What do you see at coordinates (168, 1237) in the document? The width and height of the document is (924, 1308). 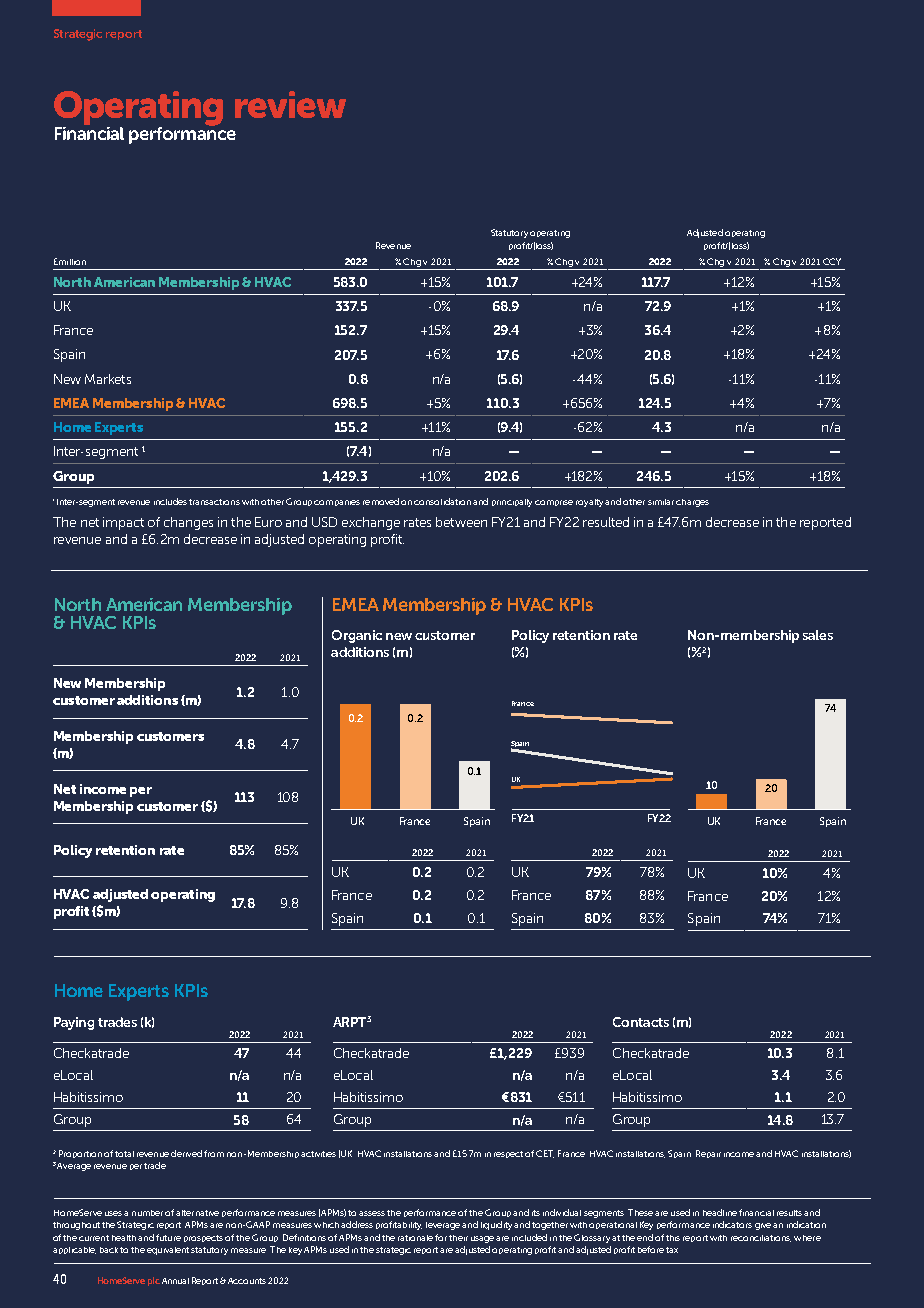 I see `future` at bounding box center [168, 1237].
